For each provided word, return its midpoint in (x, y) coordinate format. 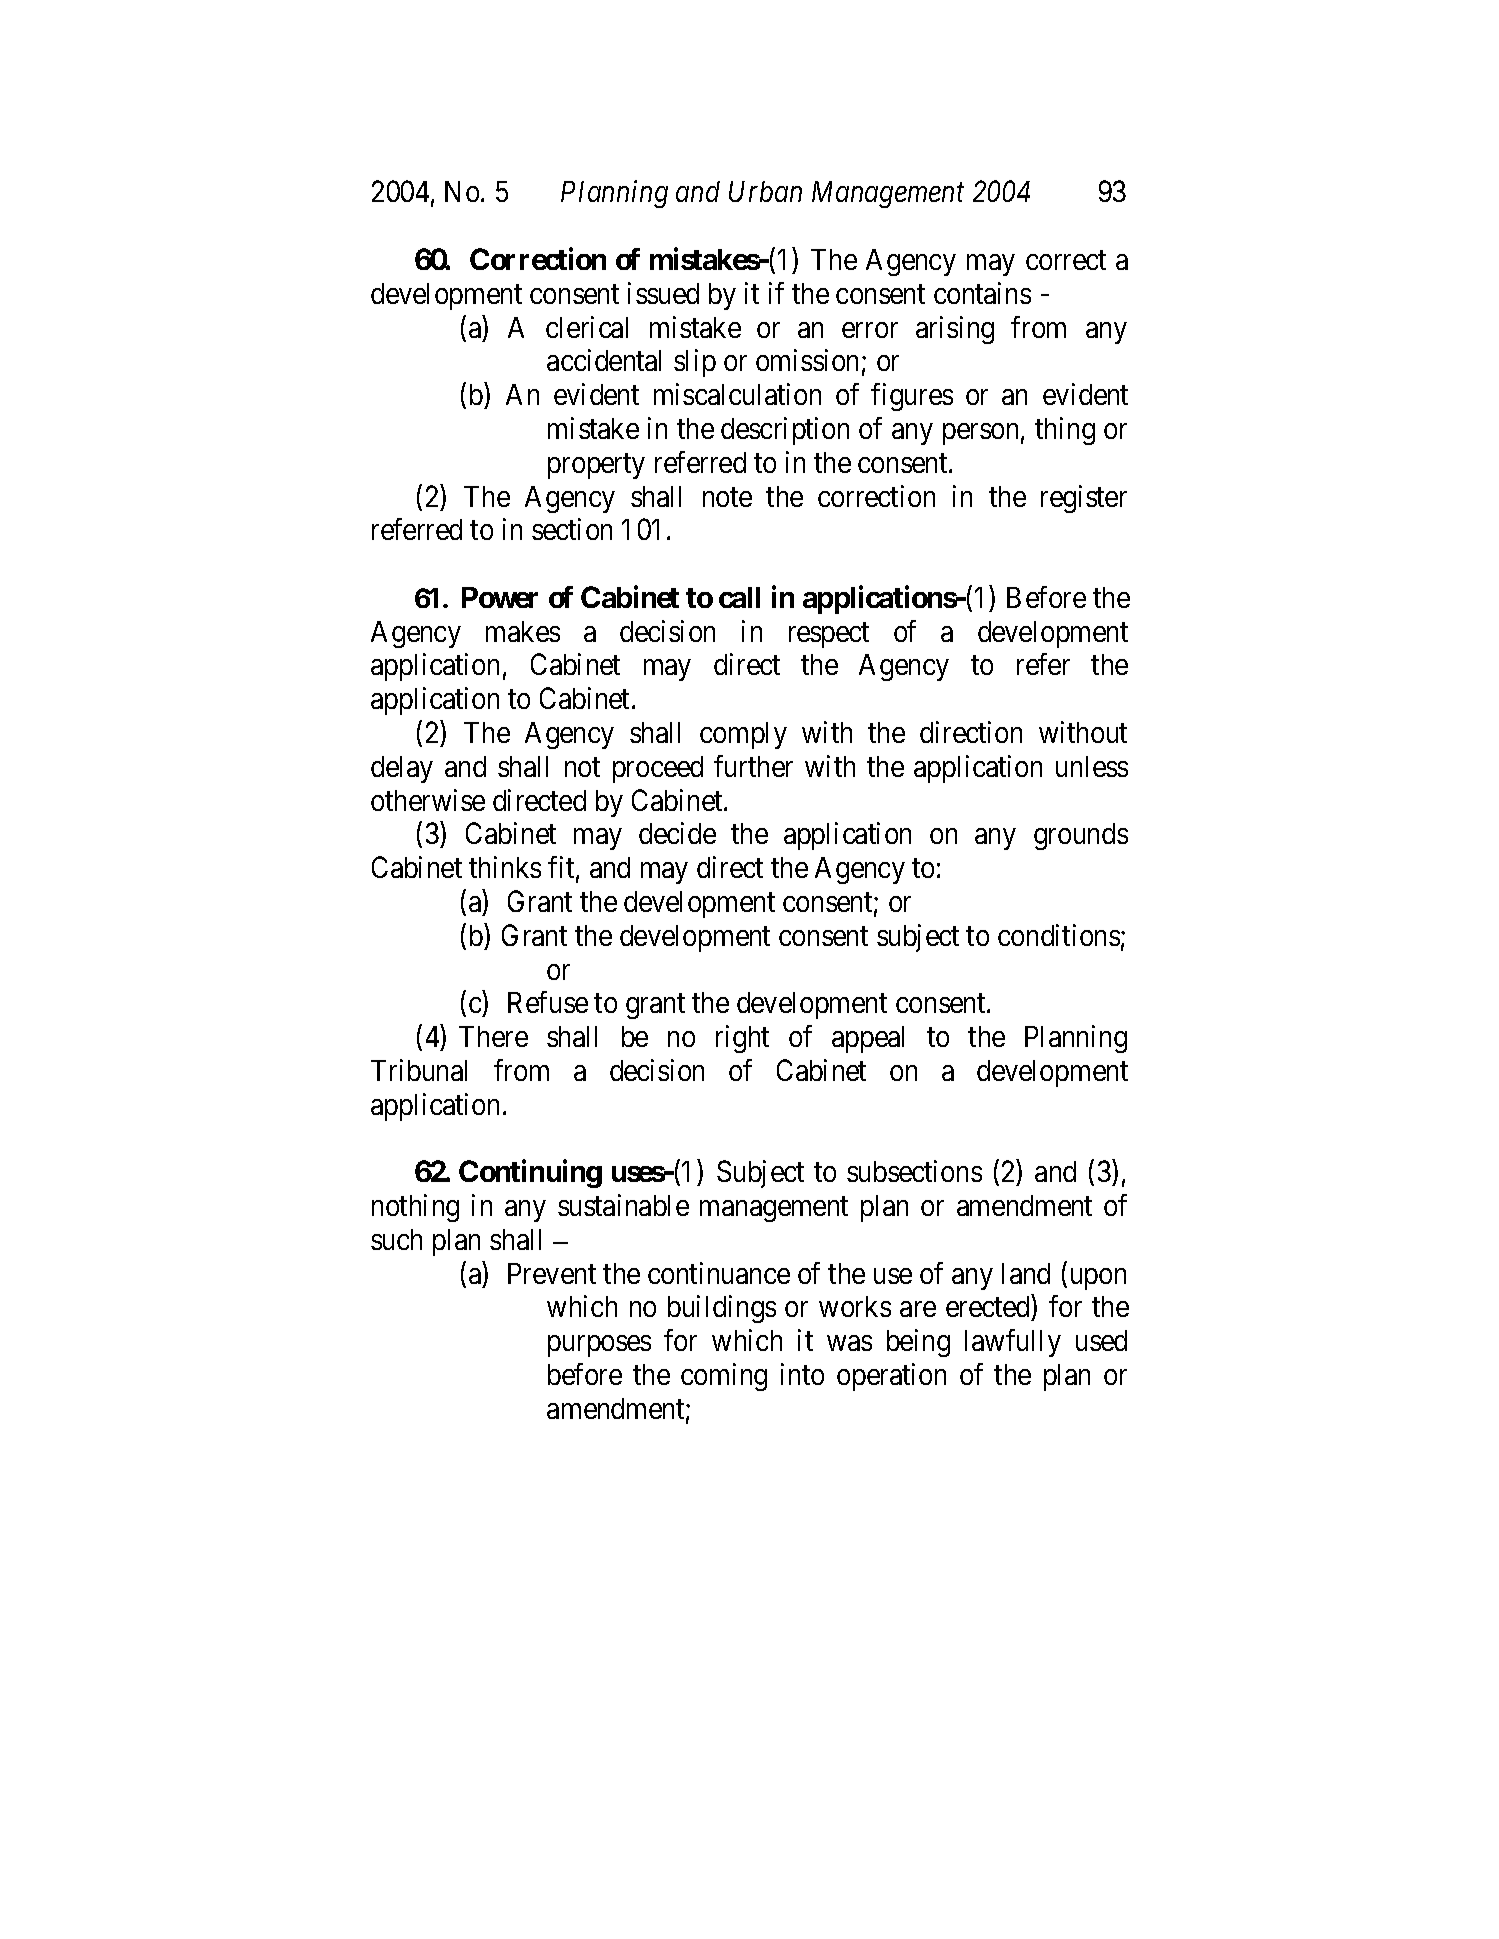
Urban (765, 191)
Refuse (548, 1002)
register (1084, 499)
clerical (587, 327)
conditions (1059, 935)
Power (500, 597)
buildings (722, 1309)
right (742, 1039)
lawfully (1013, 1343)
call (739, 597)
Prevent (552, 1273)
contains (982, 293)
